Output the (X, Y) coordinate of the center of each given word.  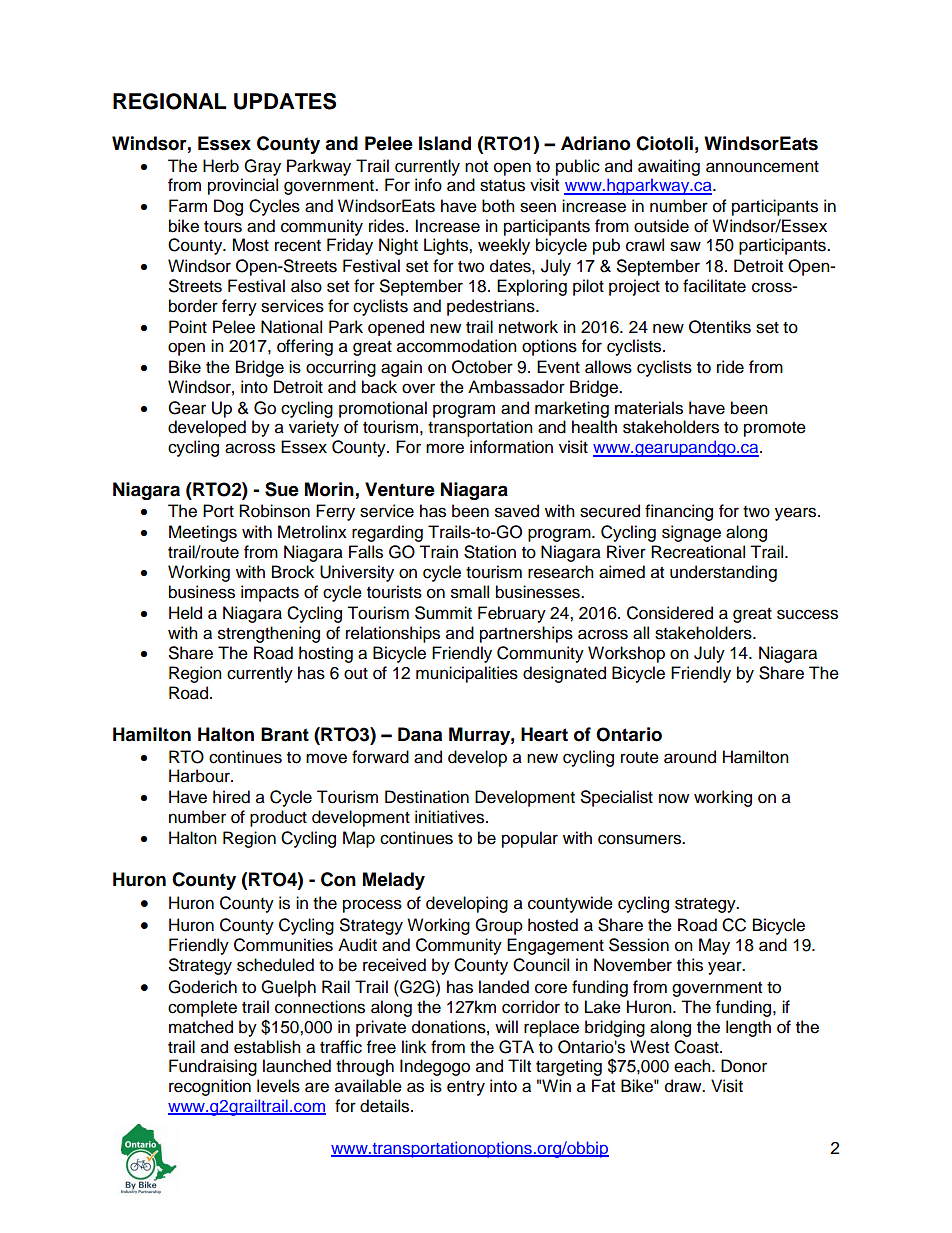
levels (278, 1086)
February (512, 614)
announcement (762, 167)
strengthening (269, 634)
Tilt (519, 1065)
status (502, 186)
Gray (262, 167)
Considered (670, 613)
